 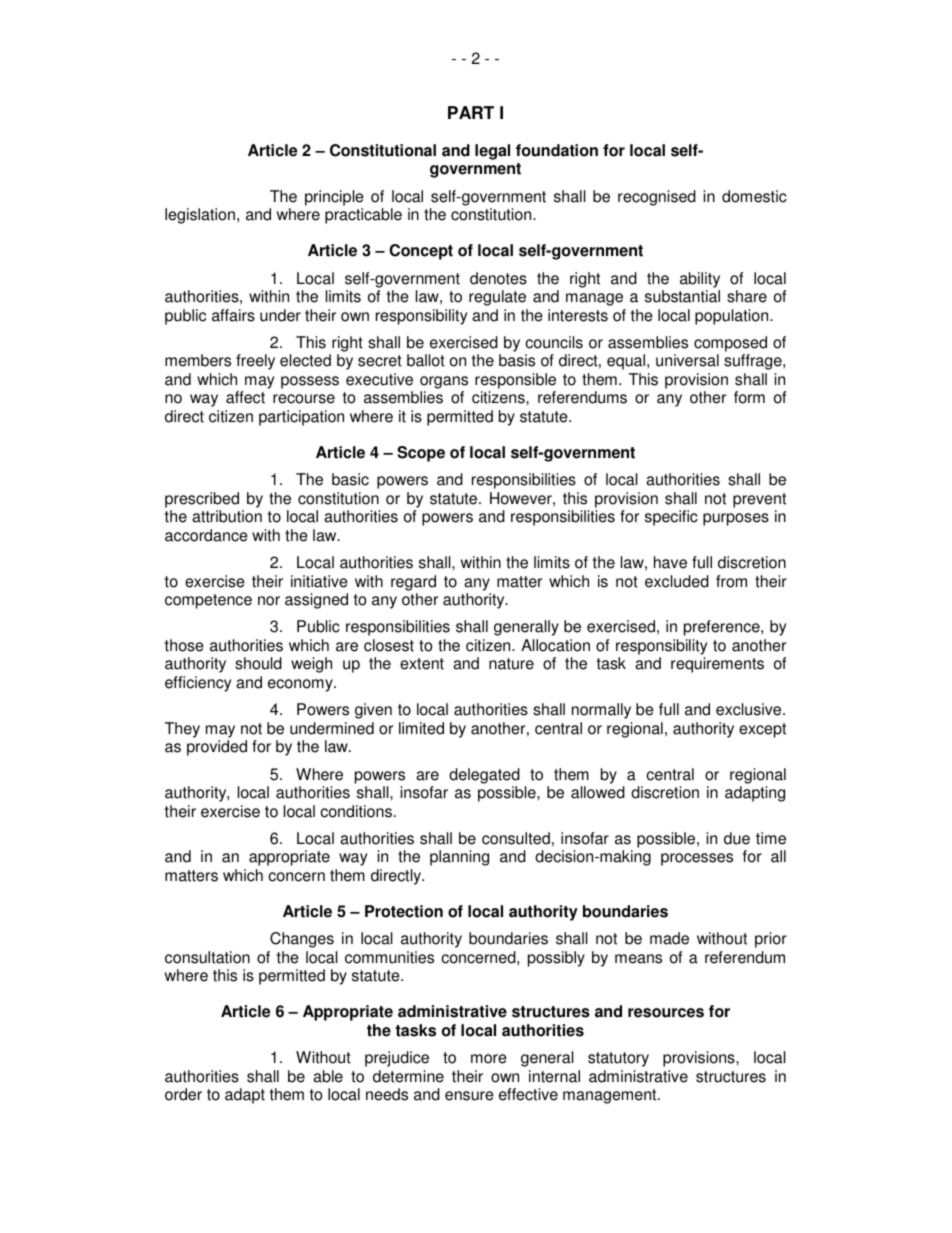 What do you see at coordinates (459, 858) in the document?
I see `planning` at bounding box center [459, 858].
